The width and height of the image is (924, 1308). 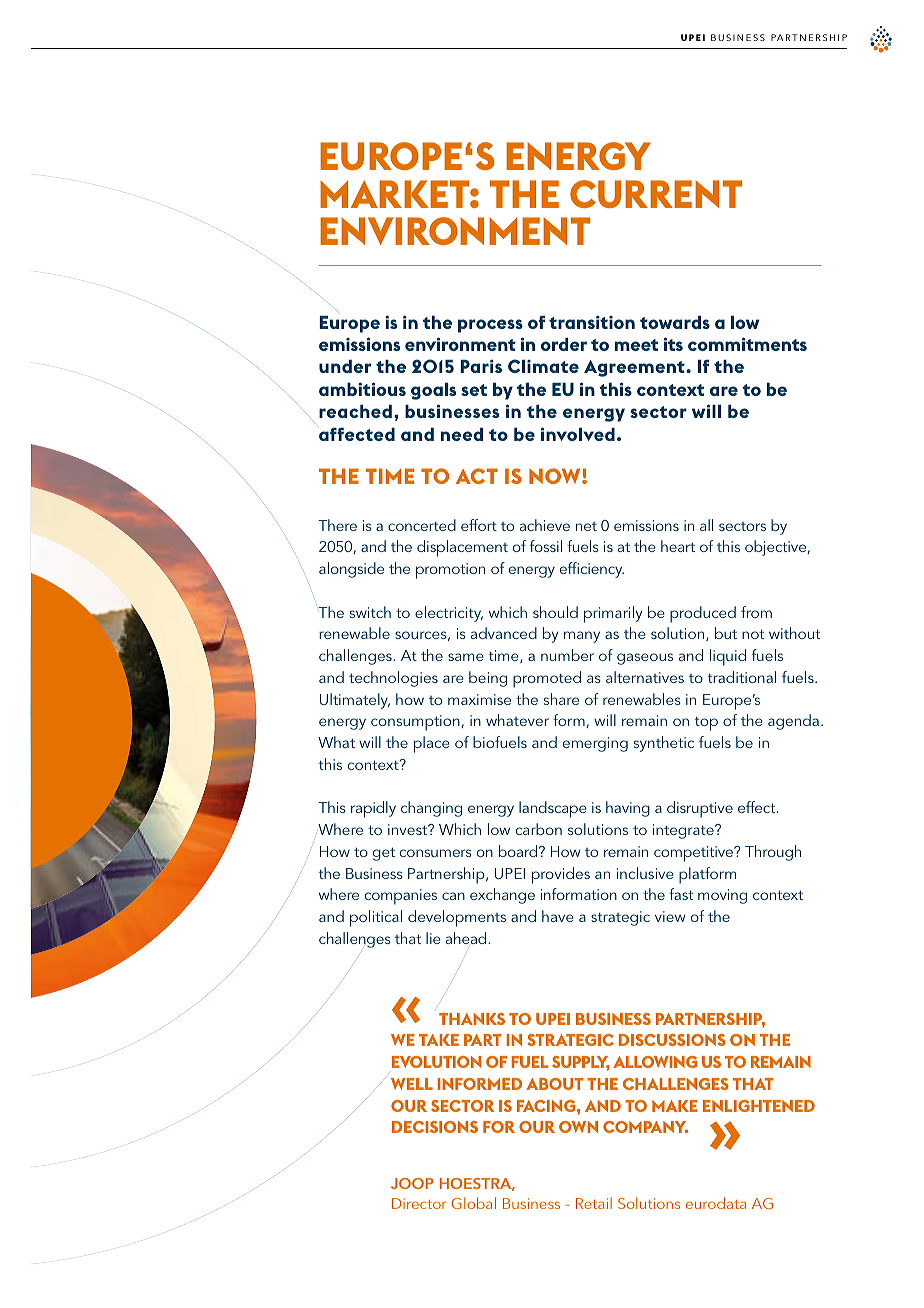 I want to click on concerted, so click(x=422, y=525).
